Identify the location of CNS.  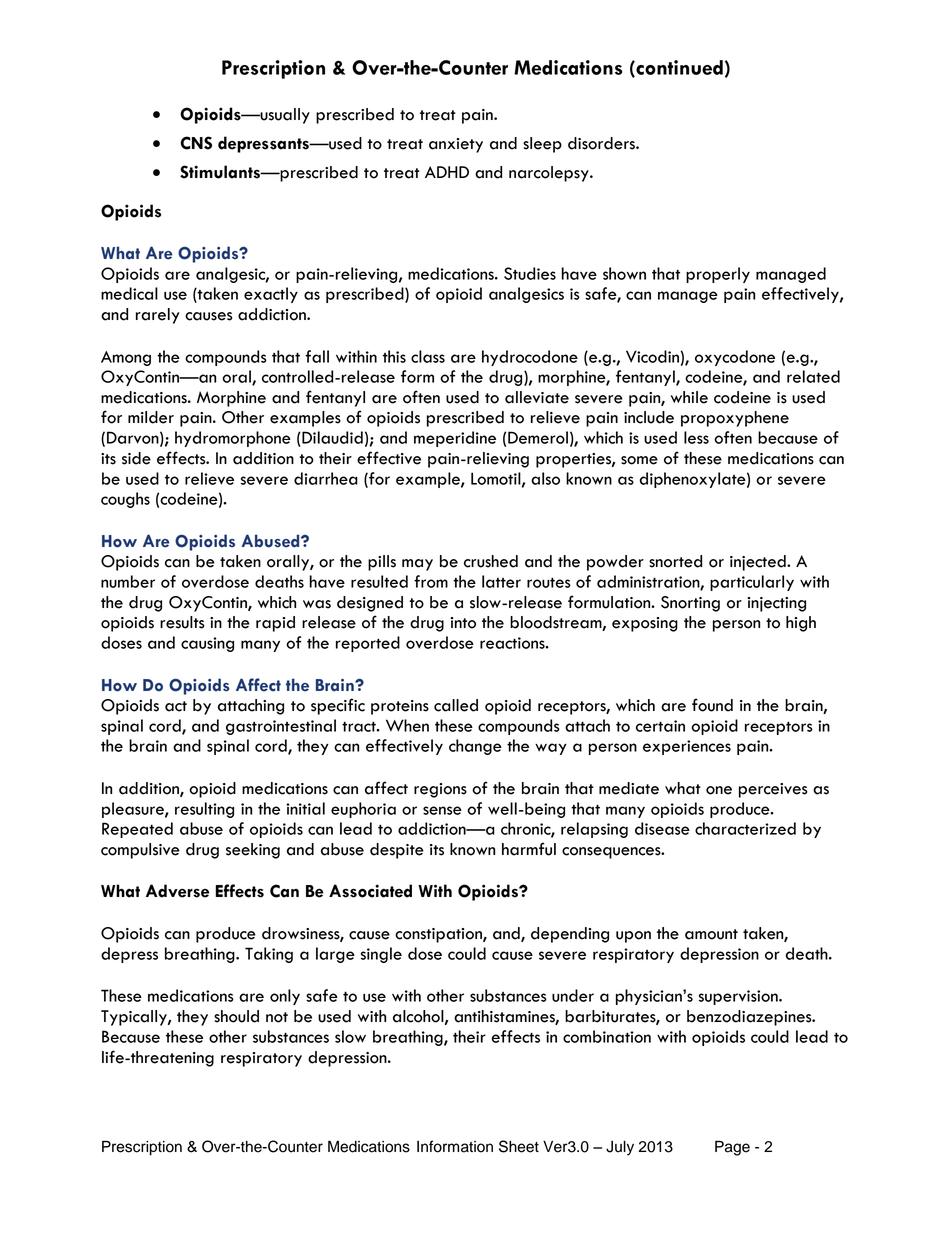
(196, 143).
